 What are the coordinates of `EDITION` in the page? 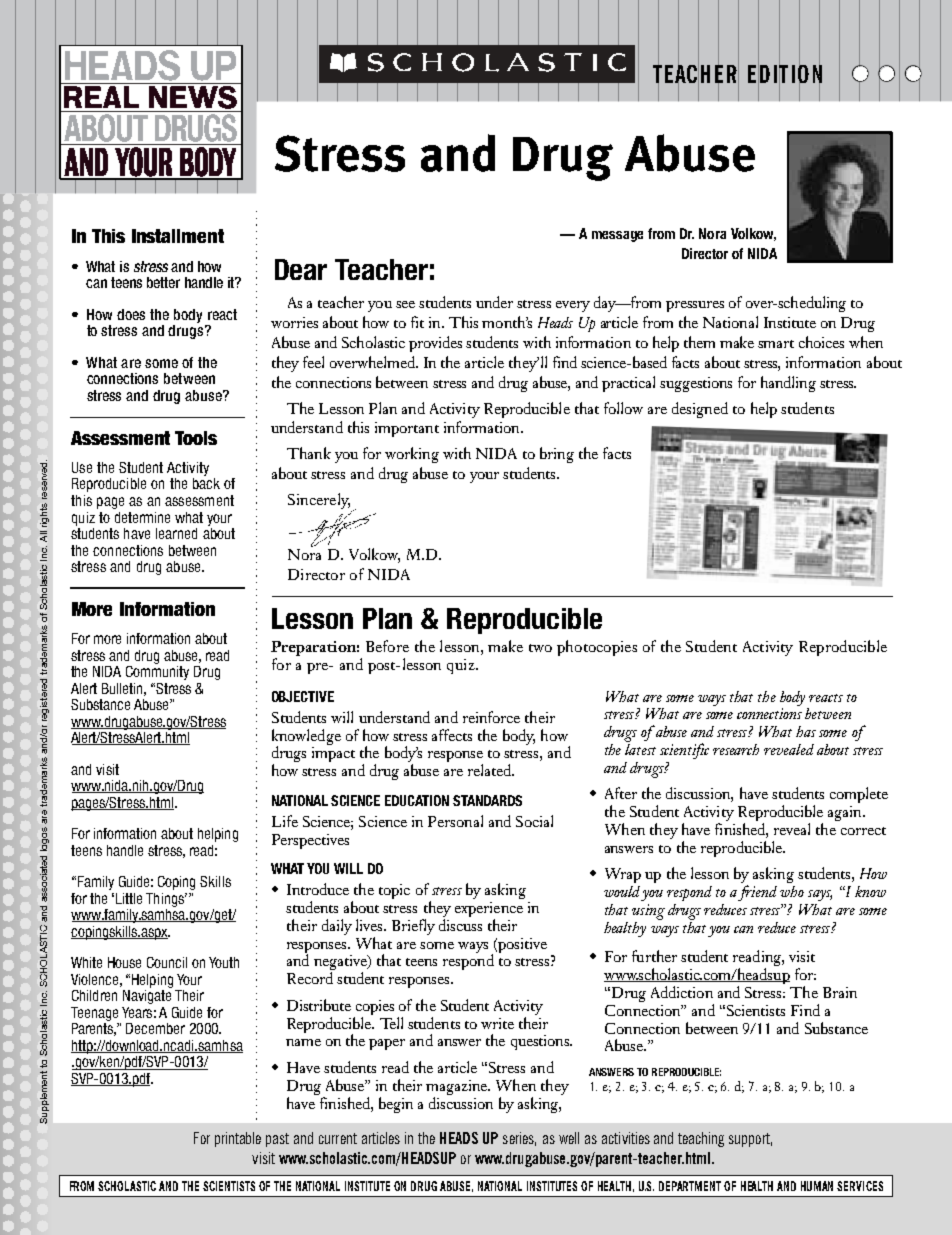 It's located at (785, 74).
